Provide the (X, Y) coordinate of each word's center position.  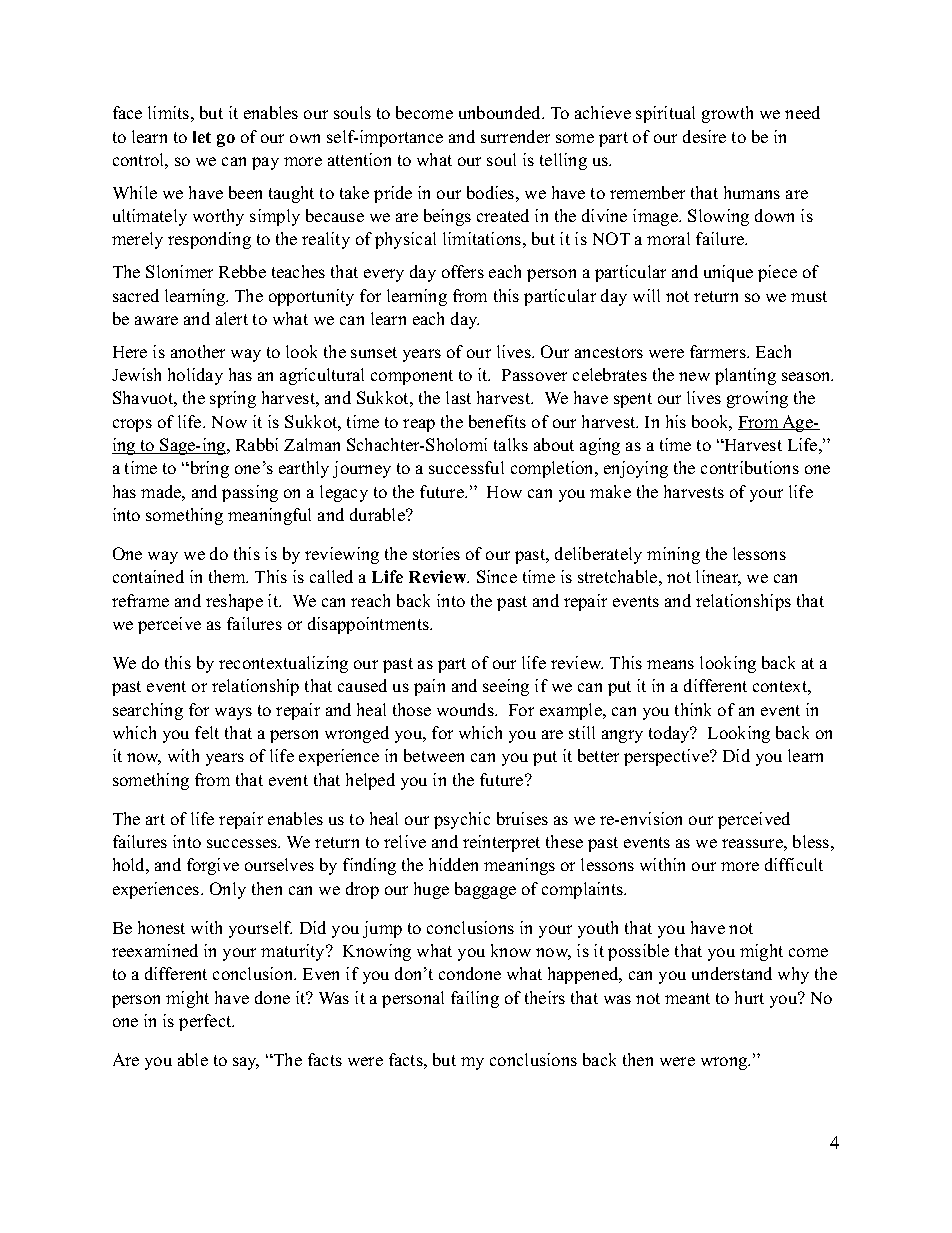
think (693, 709)
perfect (206, 1022)
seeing (506, 687)
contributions (750, 467)
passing (250, 493)
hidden (453, 864)
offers (463, 271)
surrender (515, 136)
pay (265, 163)
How (504, 492)
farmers (719, 351)
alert (232, 318)
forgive (213, 866)
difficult (794, 864)
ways (233, 713)
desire (704, 136)
